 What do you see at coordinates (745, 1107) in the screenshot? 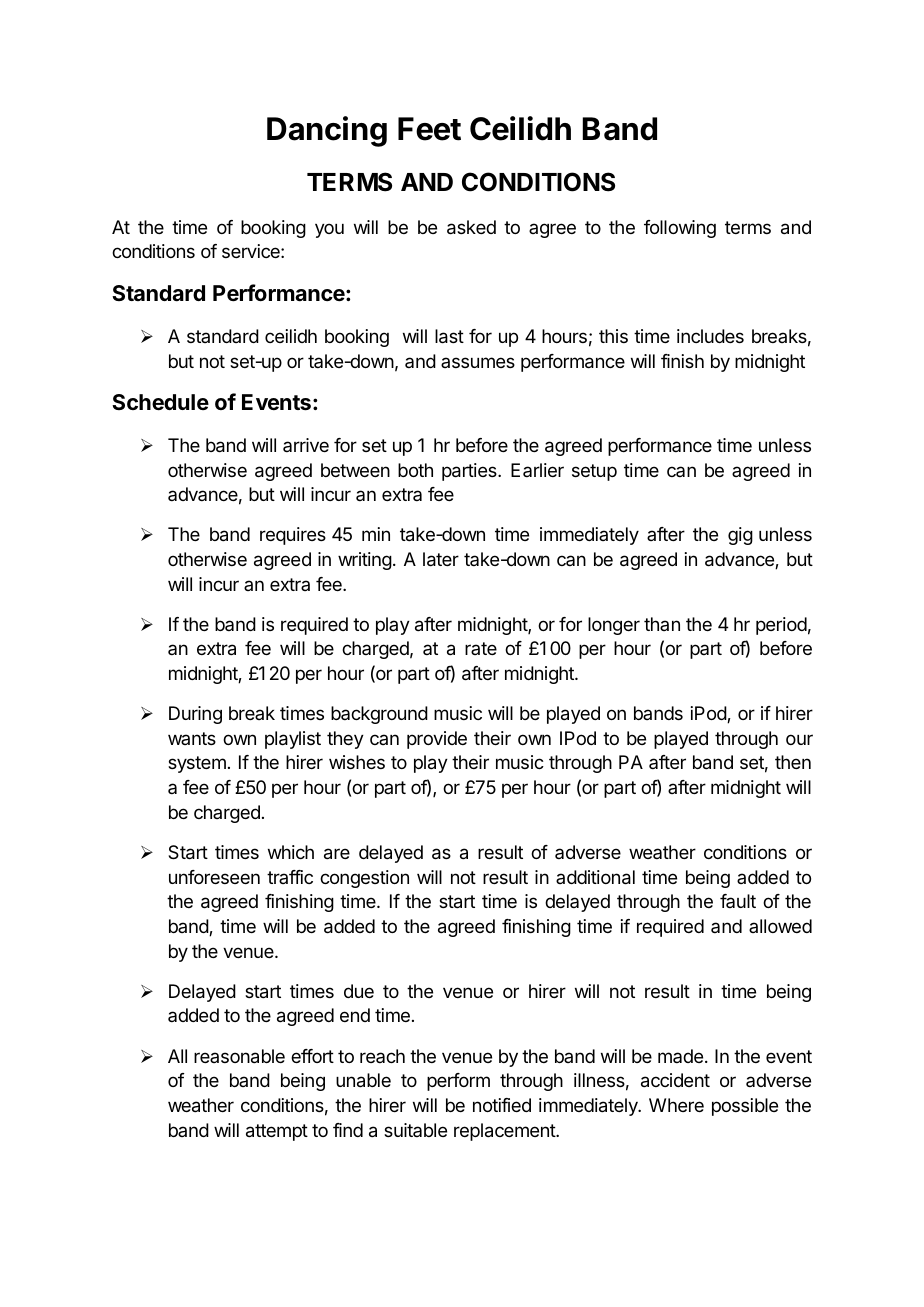
I see `possible` at bounding box center [745, 1107].
